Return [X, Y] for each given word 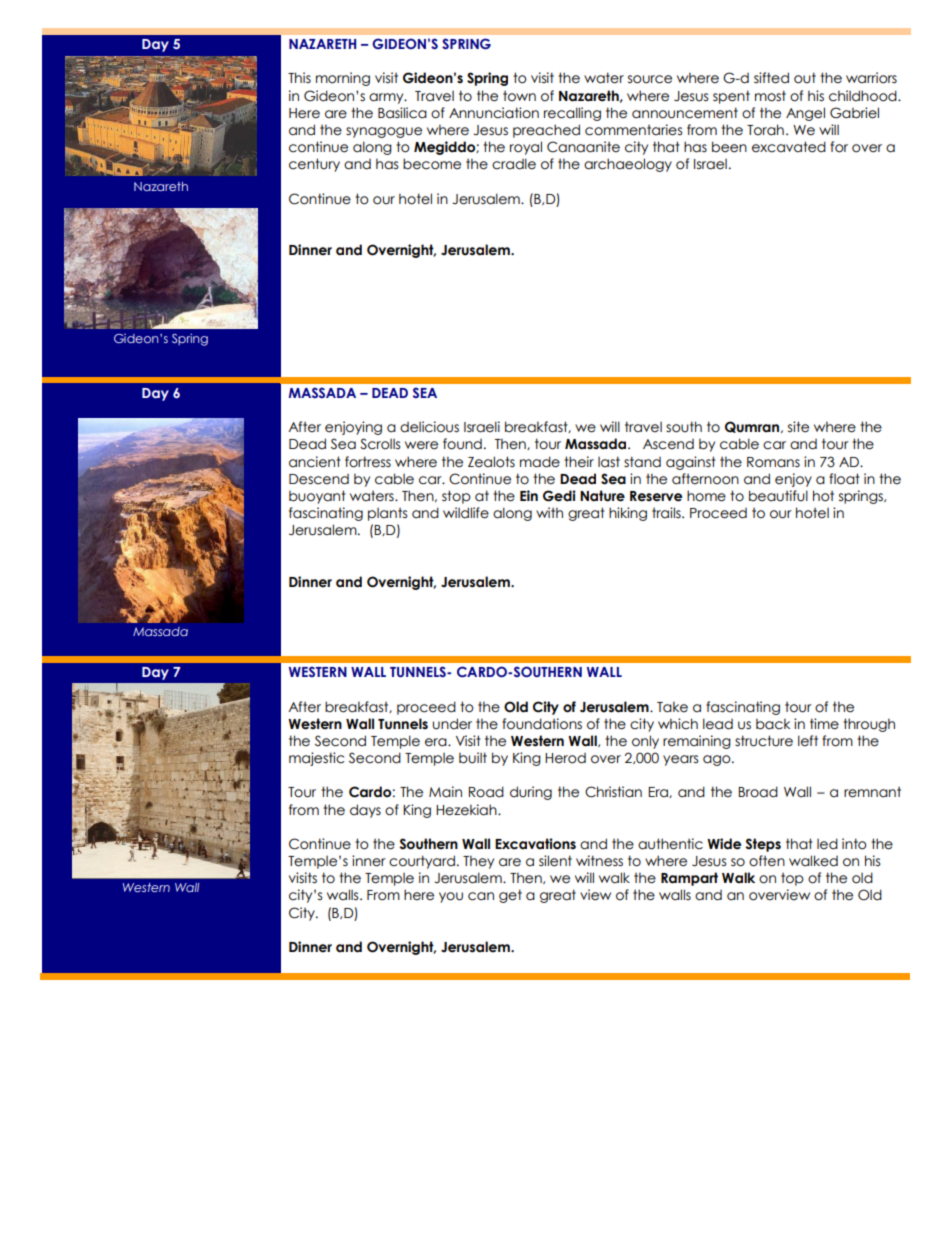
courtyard [422, 862]
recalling [572, 114]
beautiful [778, 496]
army [387, 98]
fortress [368, 462]
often [767, 861]
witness [599, 861]
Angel [805, 114]
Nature [602, 496]
